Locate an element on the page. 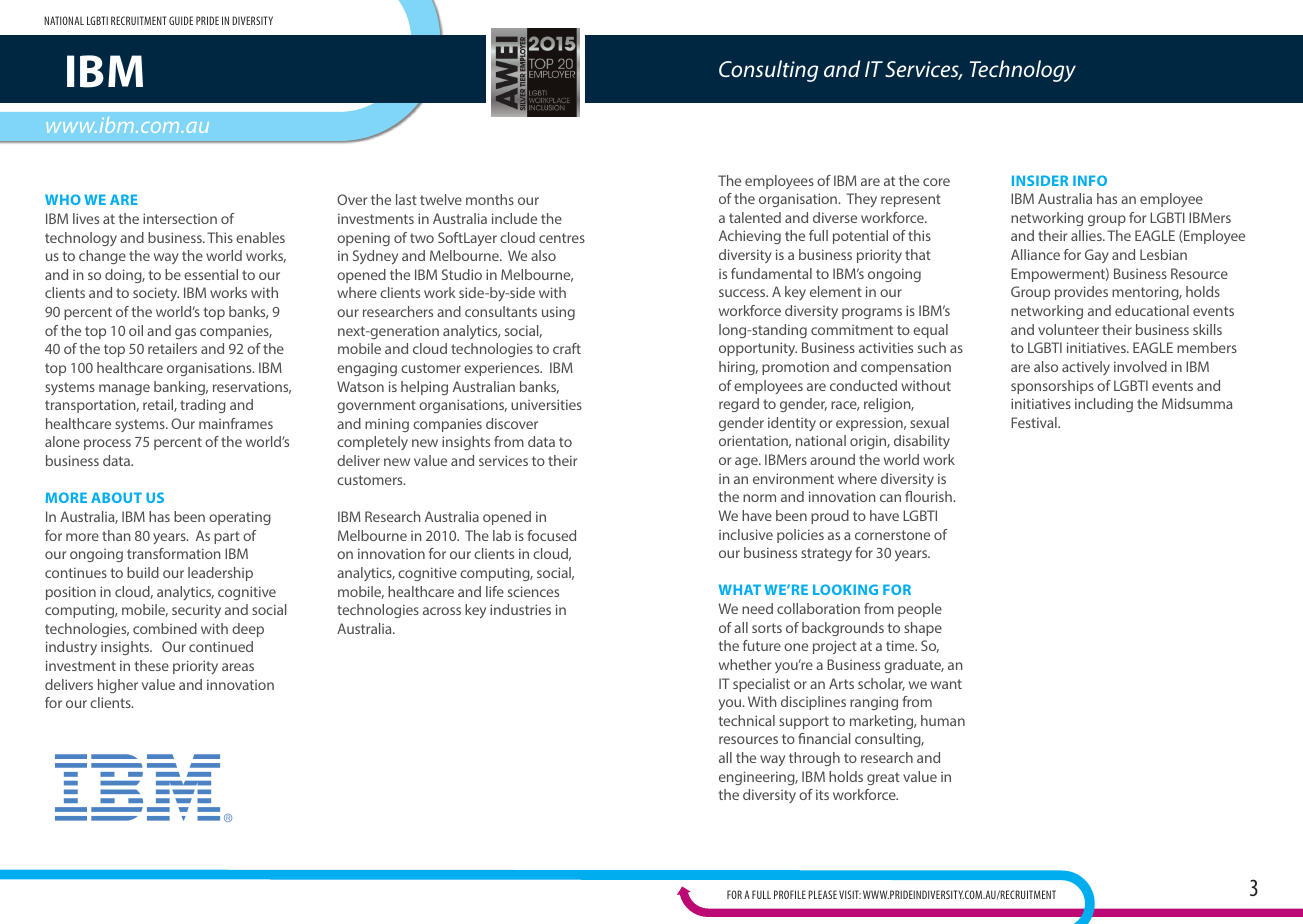  VISIT is located at coordinates (850, 894).
